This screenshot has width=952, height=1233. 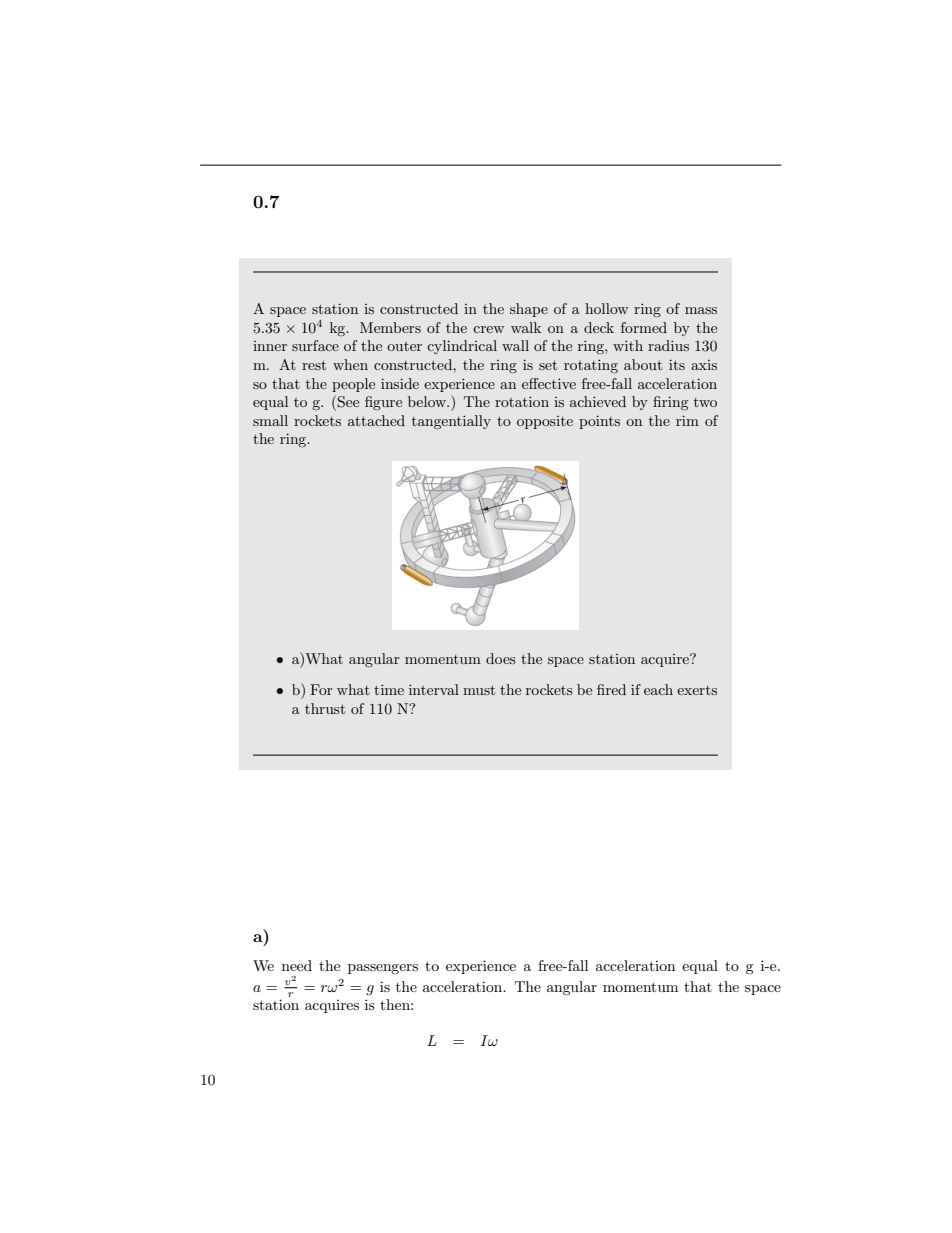 What do you see at coordinates (325, 708) in the screenshot?
I see `thrust` at bounding box center [325, 708].
